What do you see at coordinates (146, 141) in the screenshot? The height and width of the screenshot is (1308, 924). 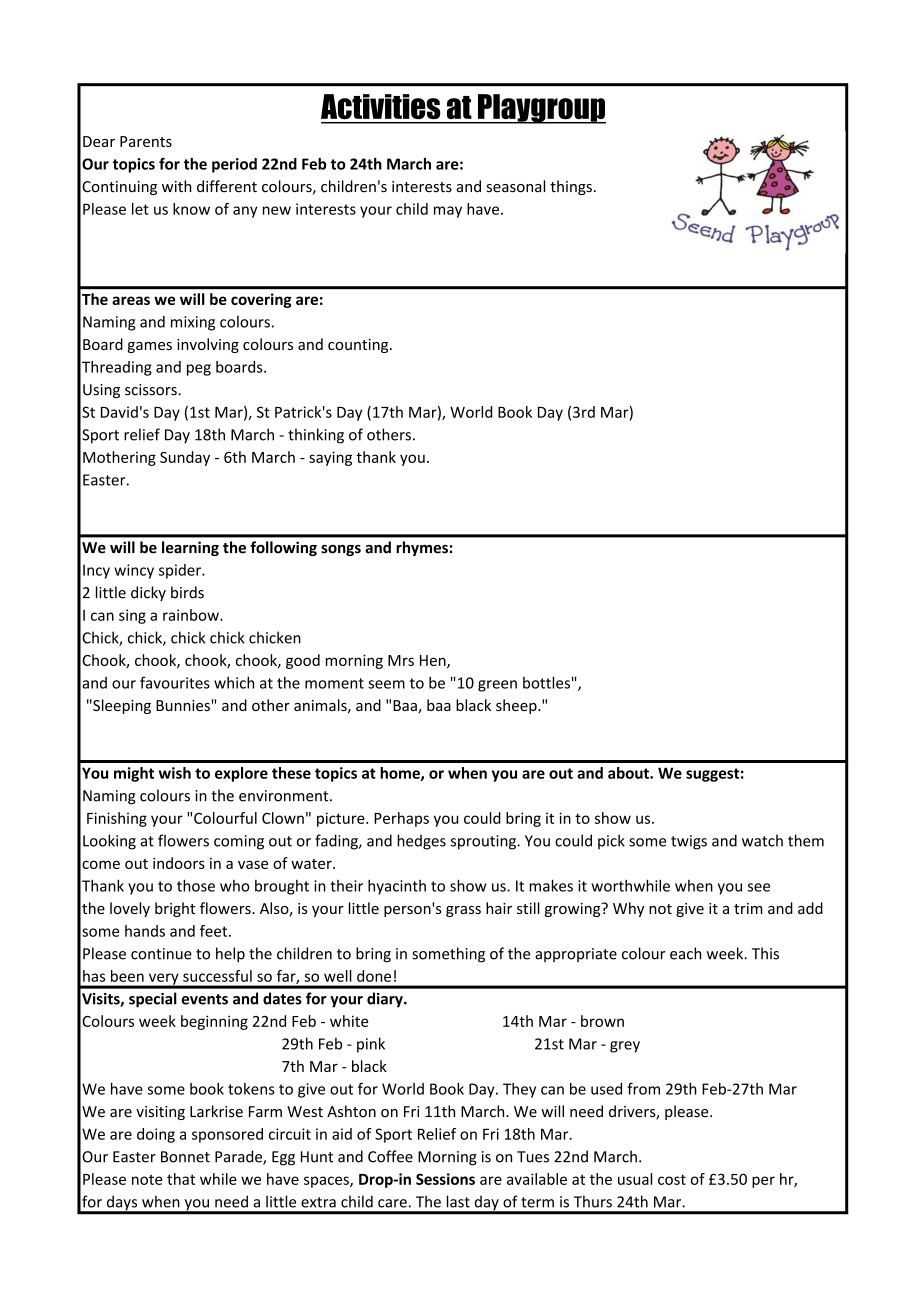 I see `Parents` at bounding box center [146, 141].
